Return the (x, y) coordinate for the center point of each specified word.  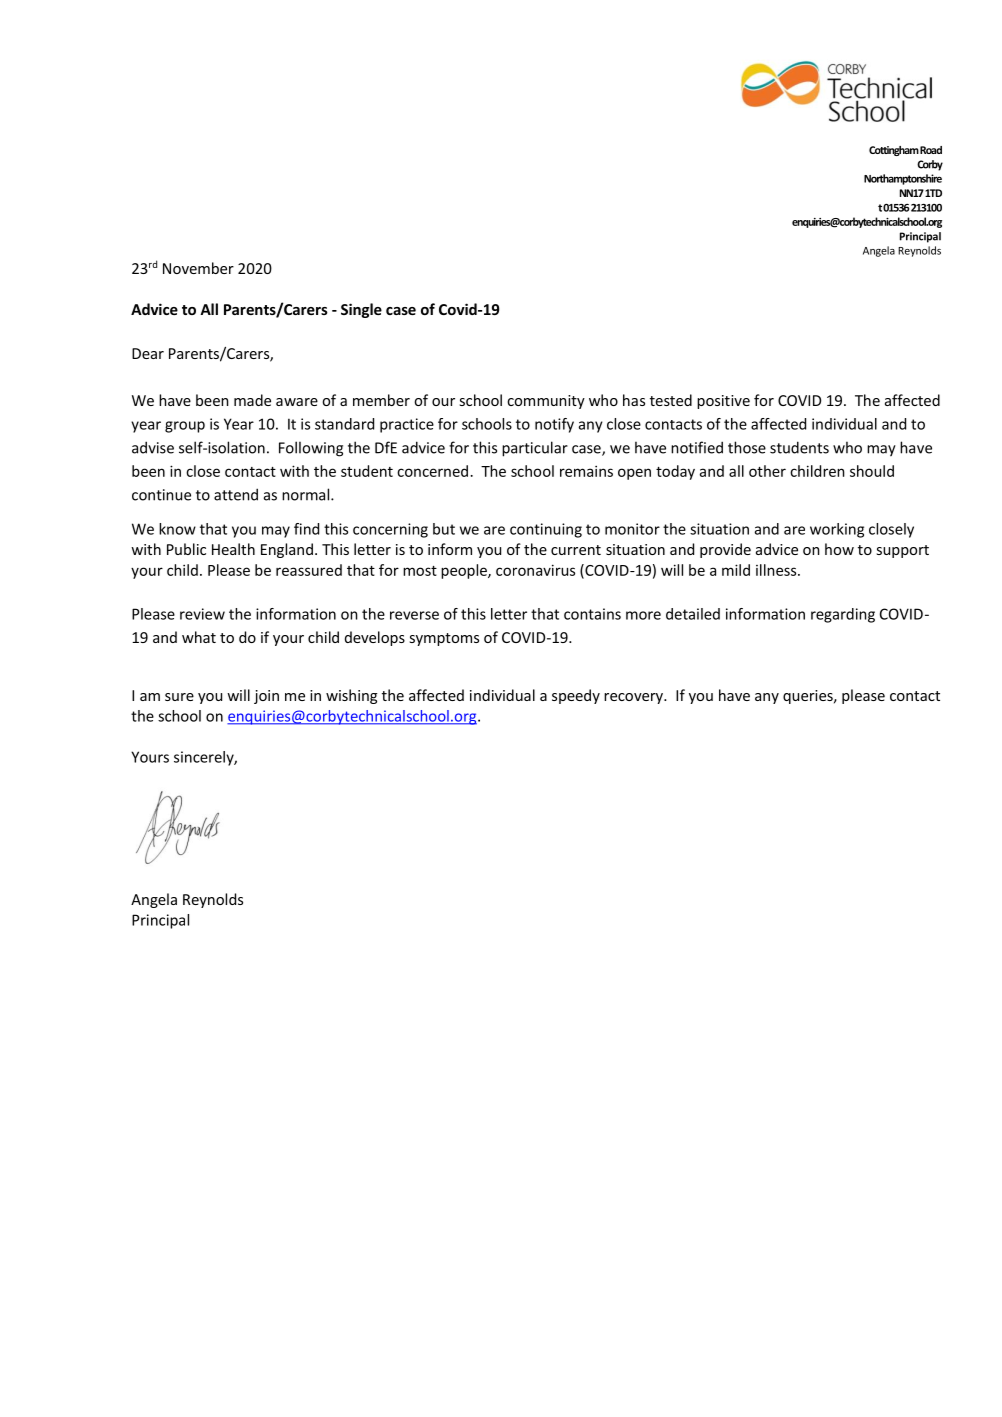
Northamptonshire (903, 179)
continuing (546, 530)
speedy (576, 696)
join (266, 697)
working (837, 530)
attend (236, 494)
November (198, 268)
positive (723, 402)
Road (931, 150)
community (546, 402)
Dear (148, 353)
